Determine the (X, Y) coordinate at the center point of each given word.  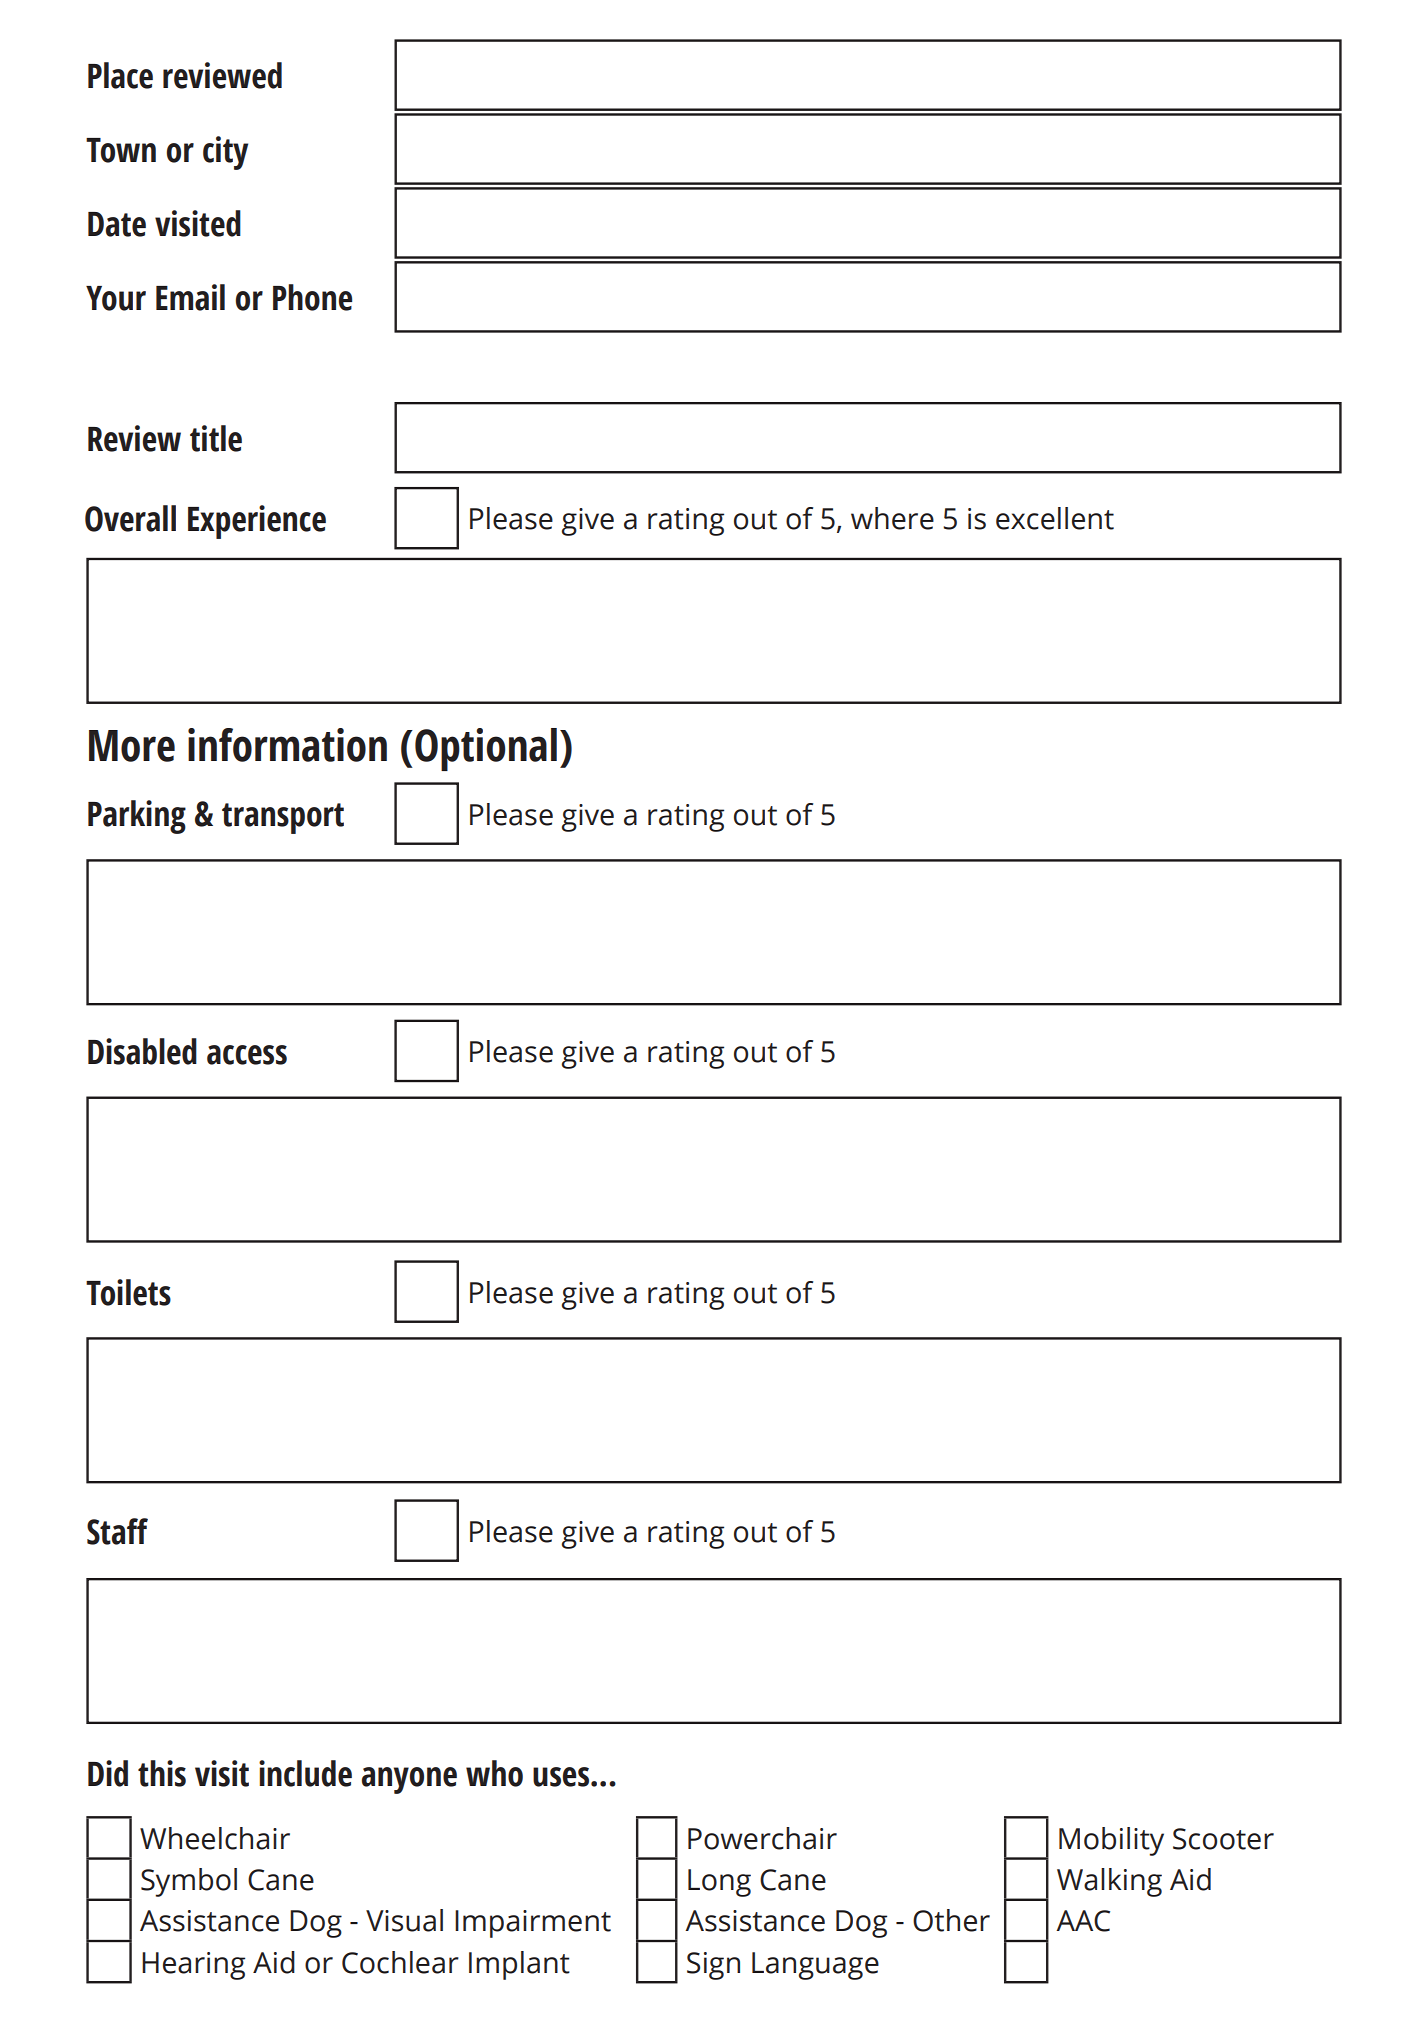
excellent (1055, 518)
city (225, 153)
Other (951, 1920)
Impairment (533, 1924)
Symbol (189, 1882)
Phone (312, 297)
